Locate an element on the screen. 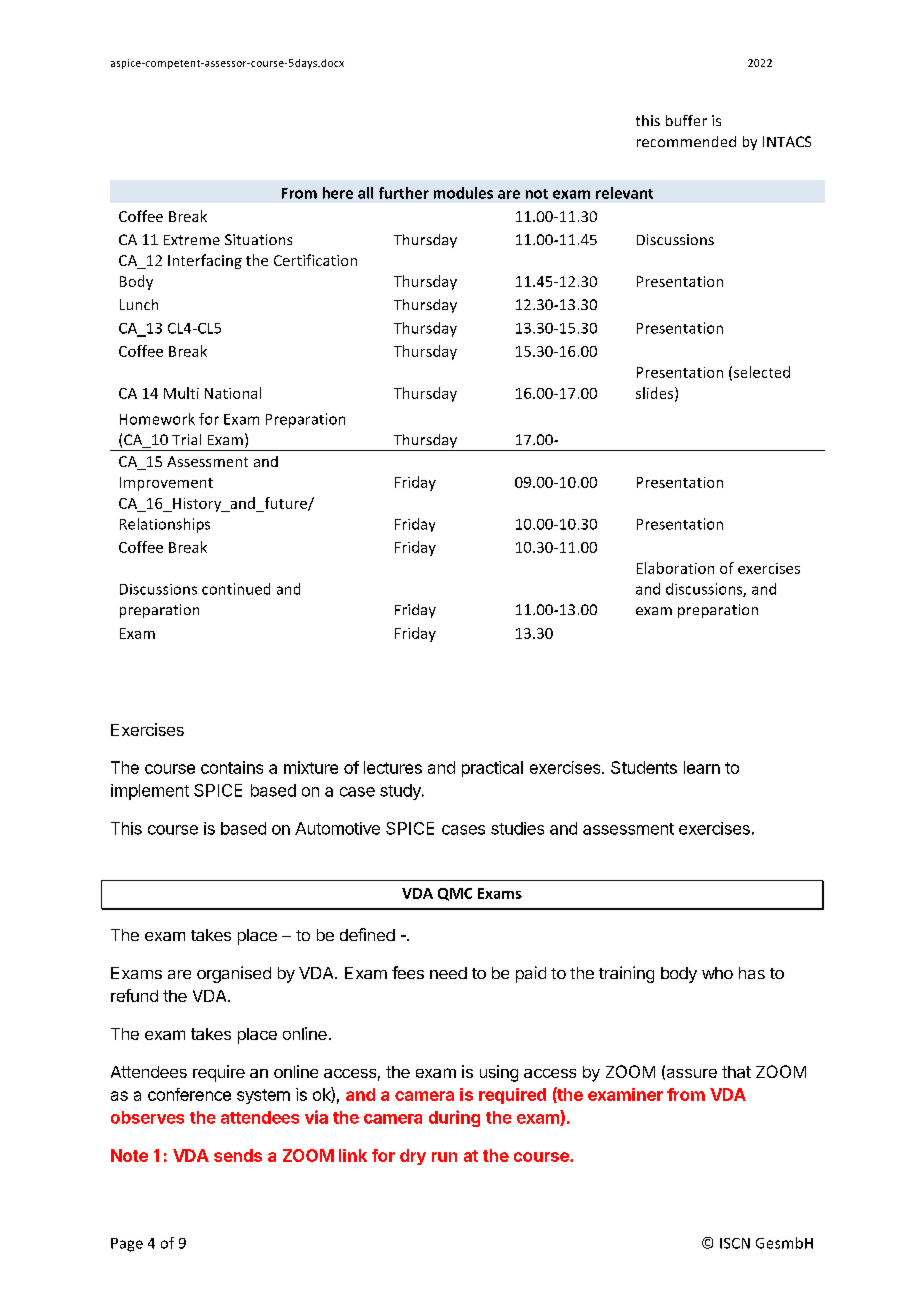  contains is located at coordinates (232, 767).
